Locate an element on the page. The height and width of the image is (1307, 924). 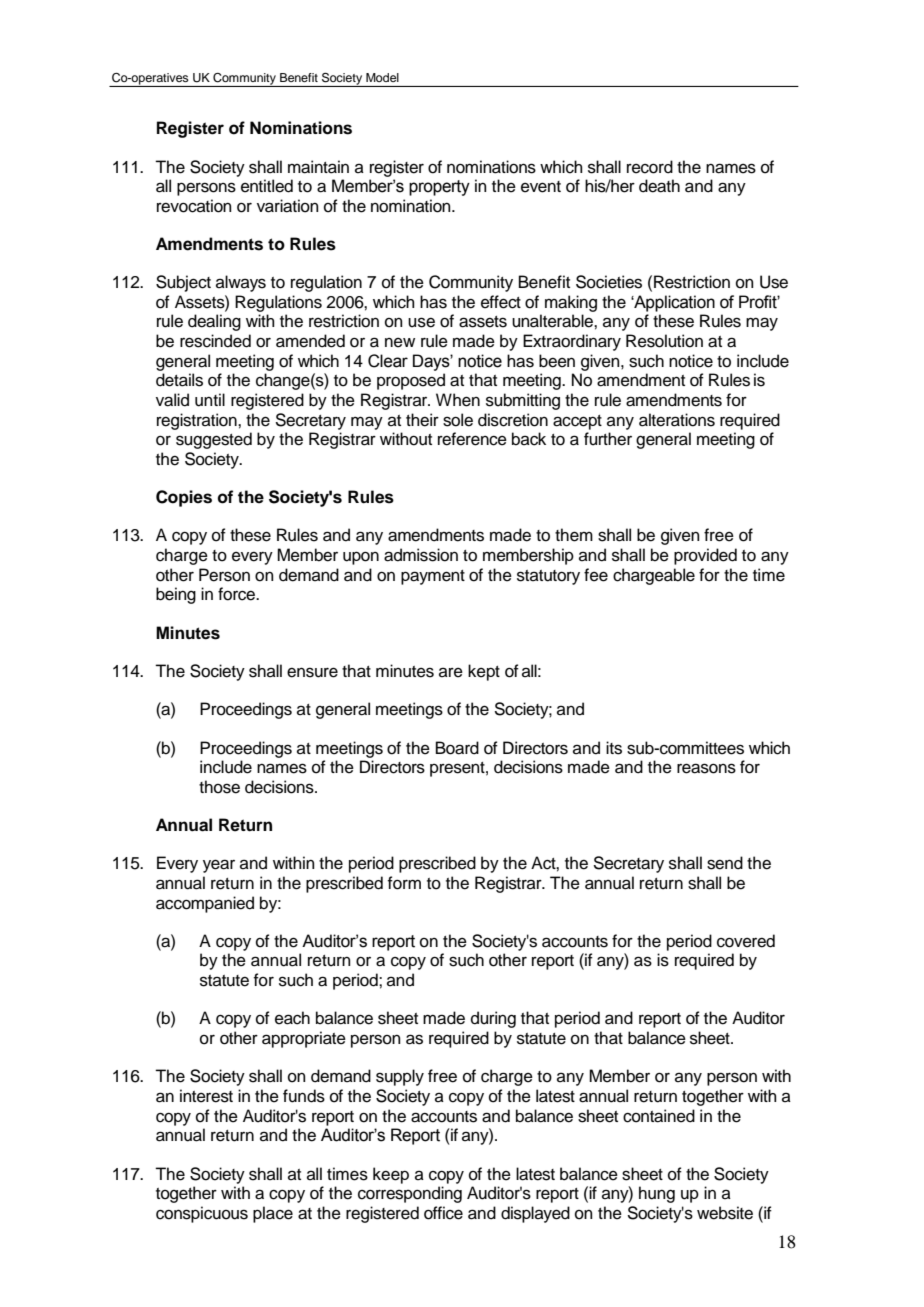
provided is located at coordinates (705, 556).
